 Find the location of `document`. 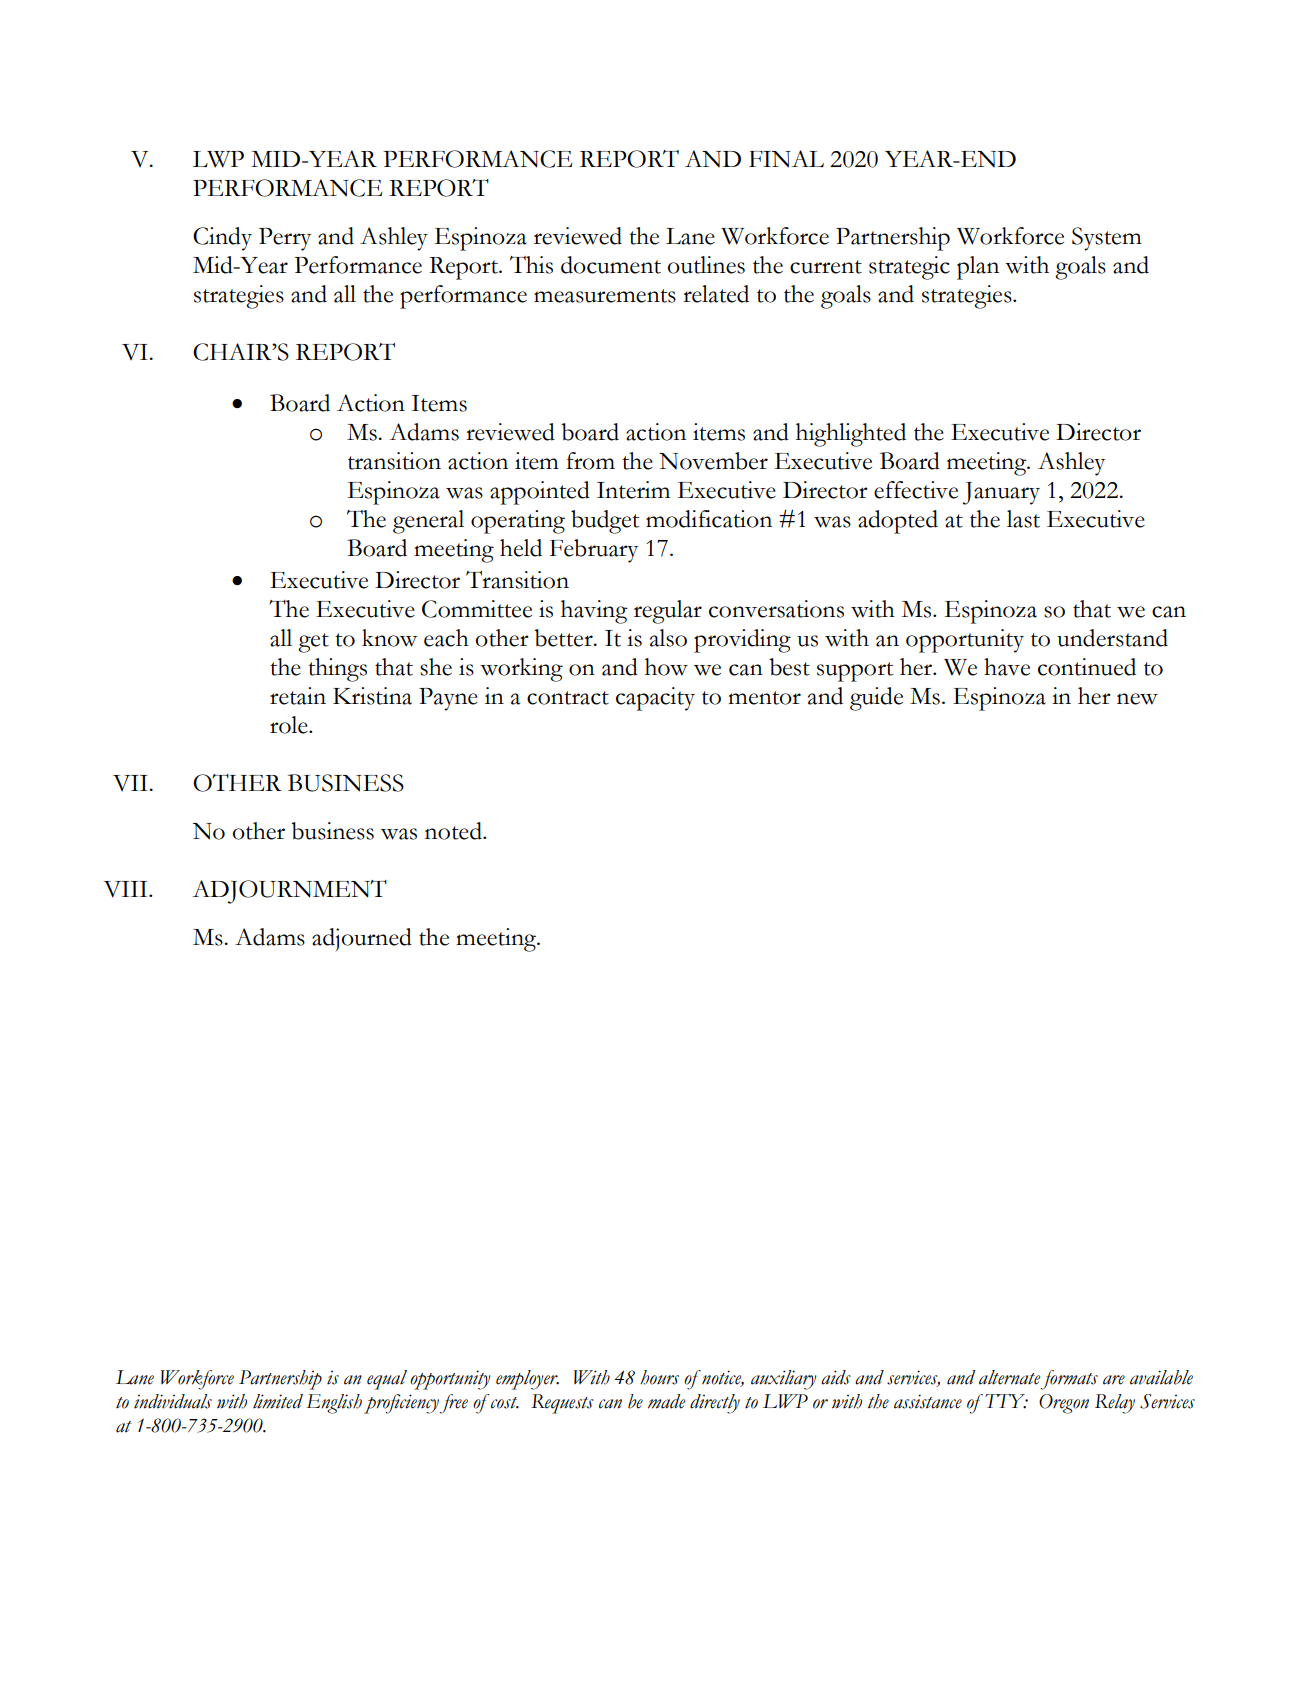

document is located at coordinates (611, 265).
